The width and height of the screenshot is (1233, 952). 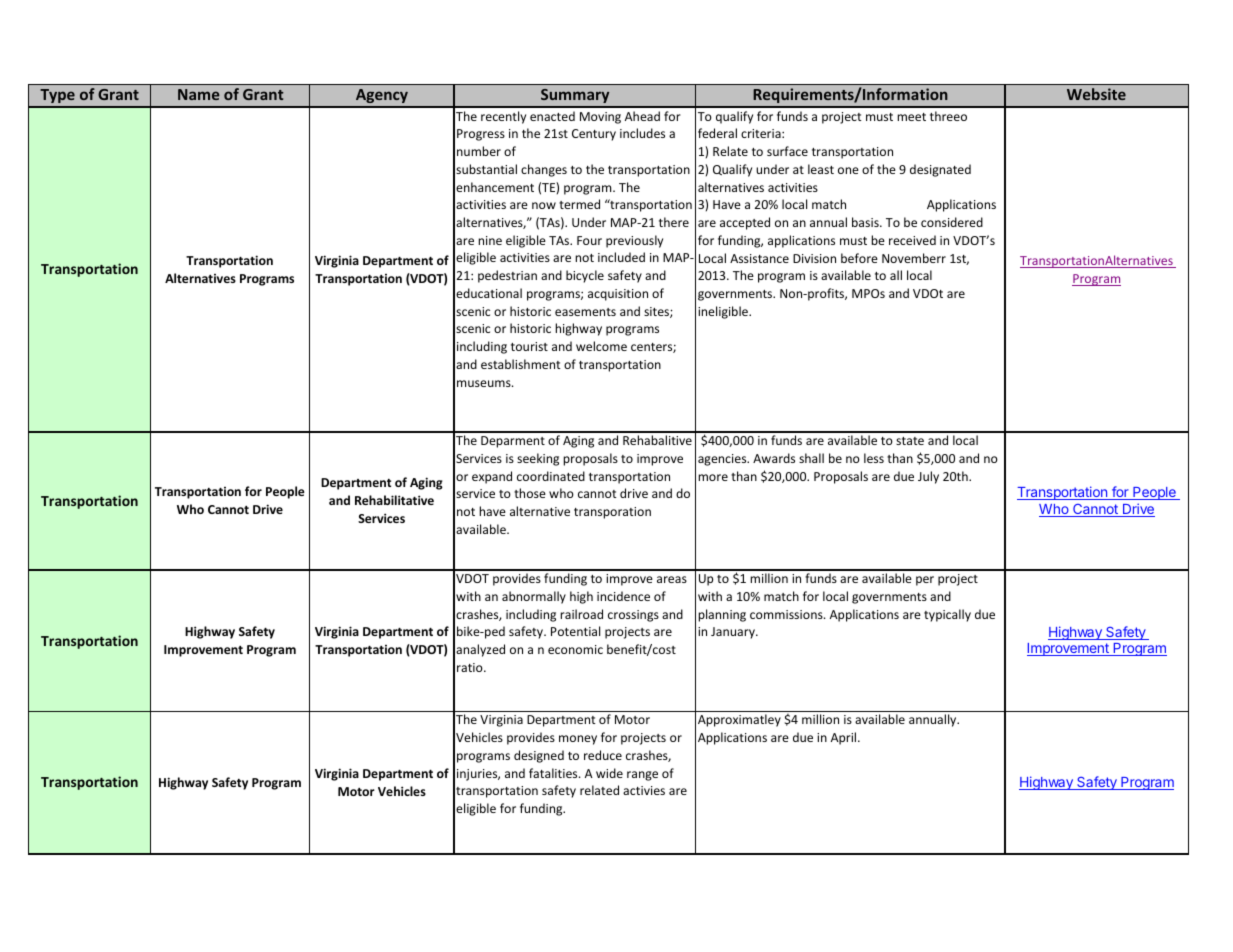 I want to click on reduce, so click(x=603, y=755).
